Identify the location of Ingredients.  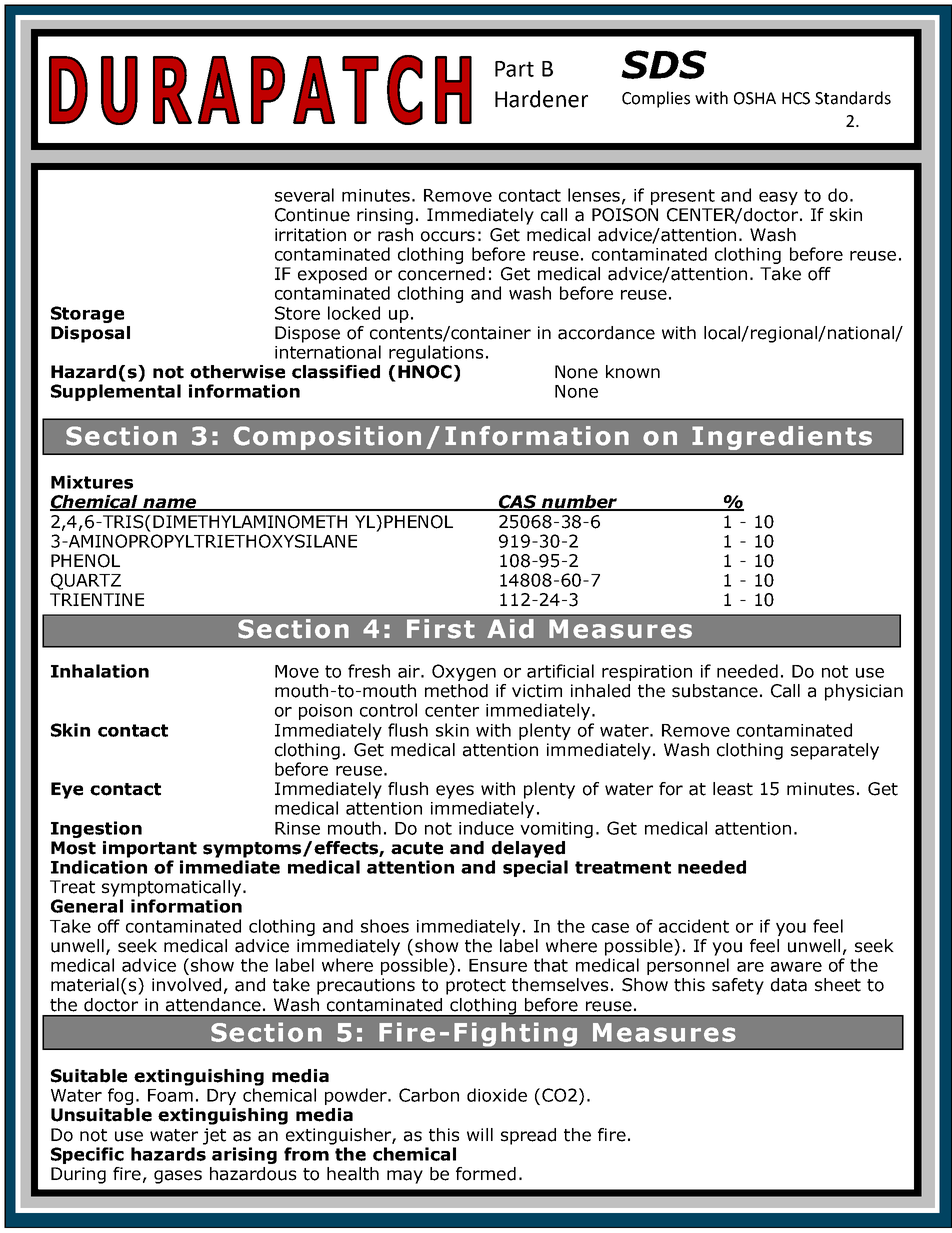
(782, 438).
